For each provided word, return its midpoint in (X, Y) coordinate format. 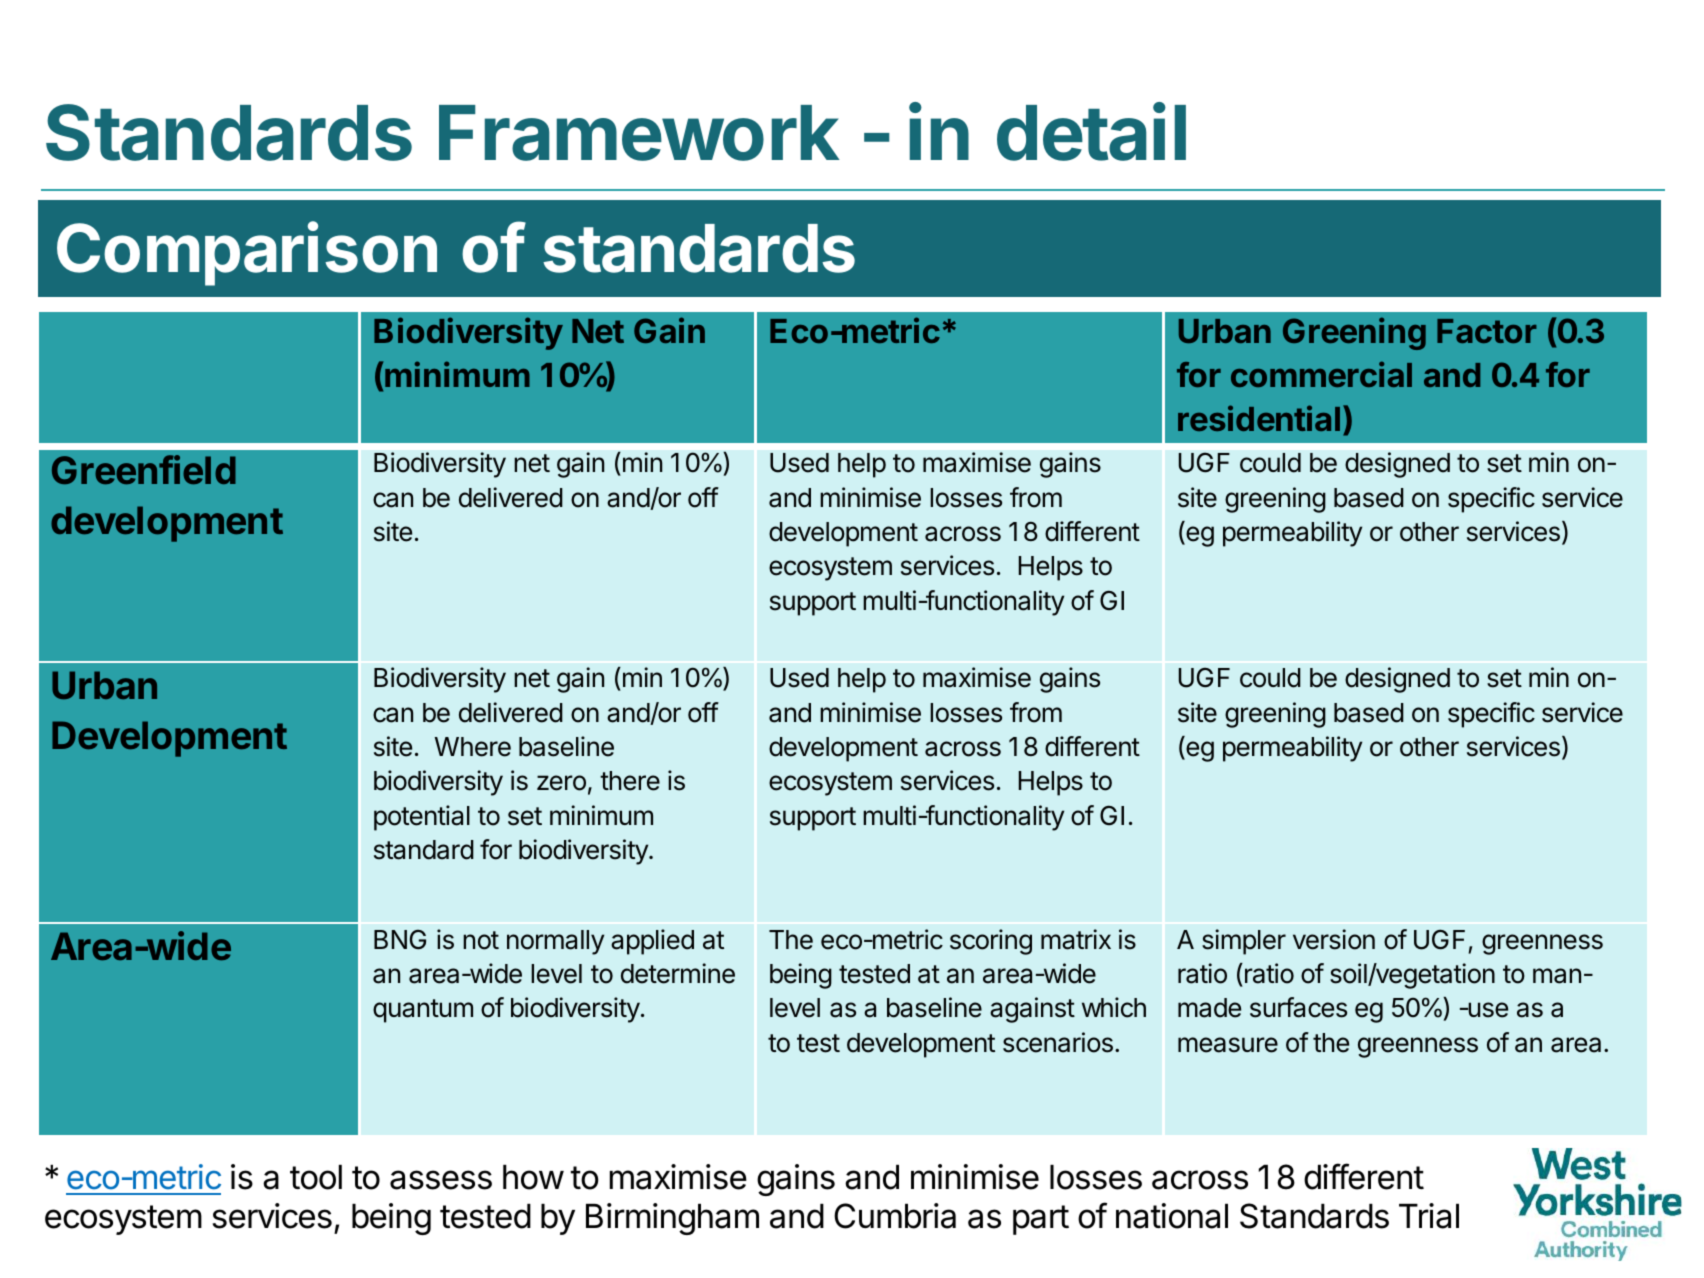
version (1334, 939)
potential (422, 818)
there (630, 781)
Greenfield (144, 469)
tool (316, 1177)
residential (1259, 418)
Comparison (247, 253)
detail (1091, 132)
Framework (639, 133)
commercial (1321, 374)
